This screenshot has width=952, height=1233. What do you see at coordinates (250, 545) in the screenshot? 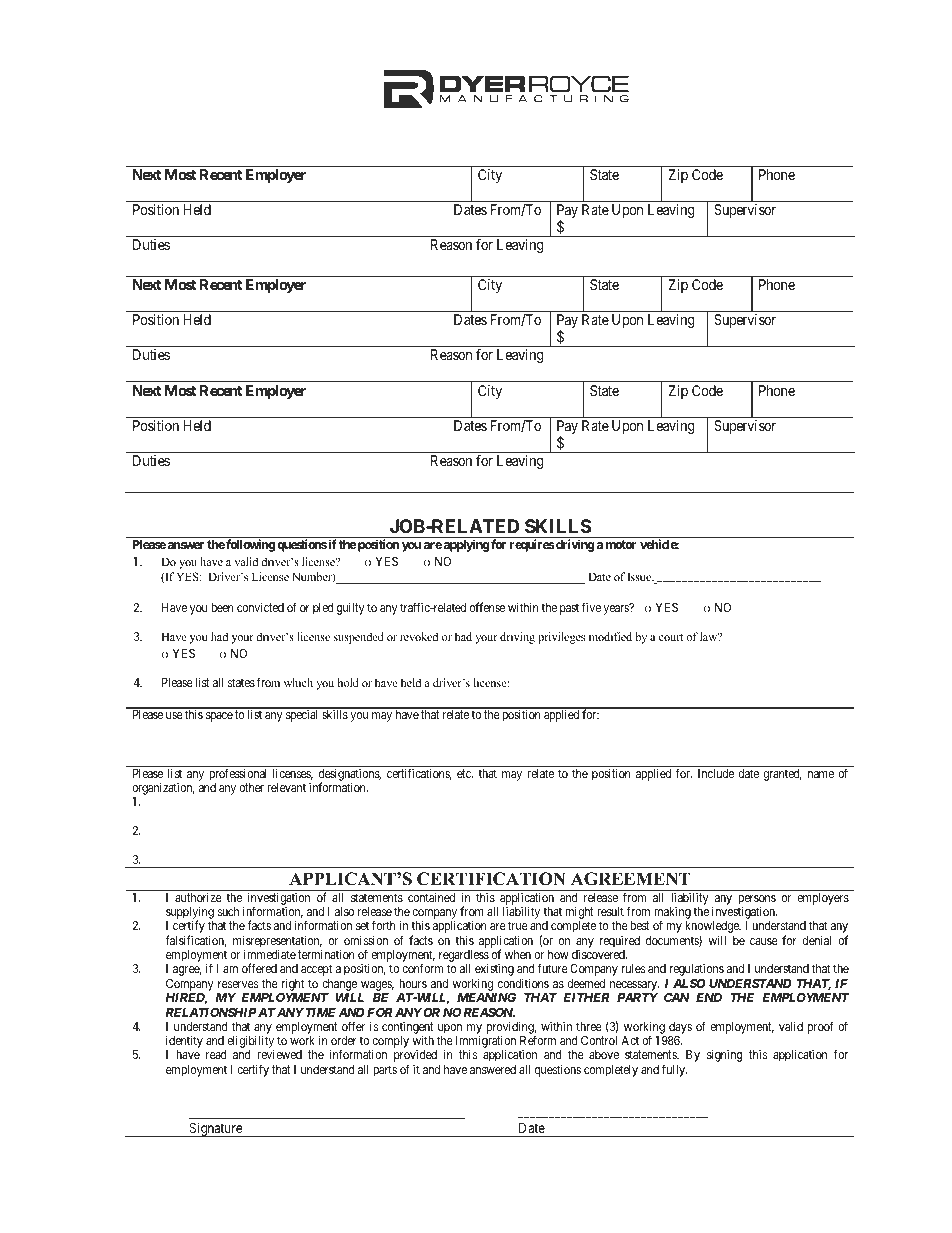
I see `following` at bounding box center [250, 545].
